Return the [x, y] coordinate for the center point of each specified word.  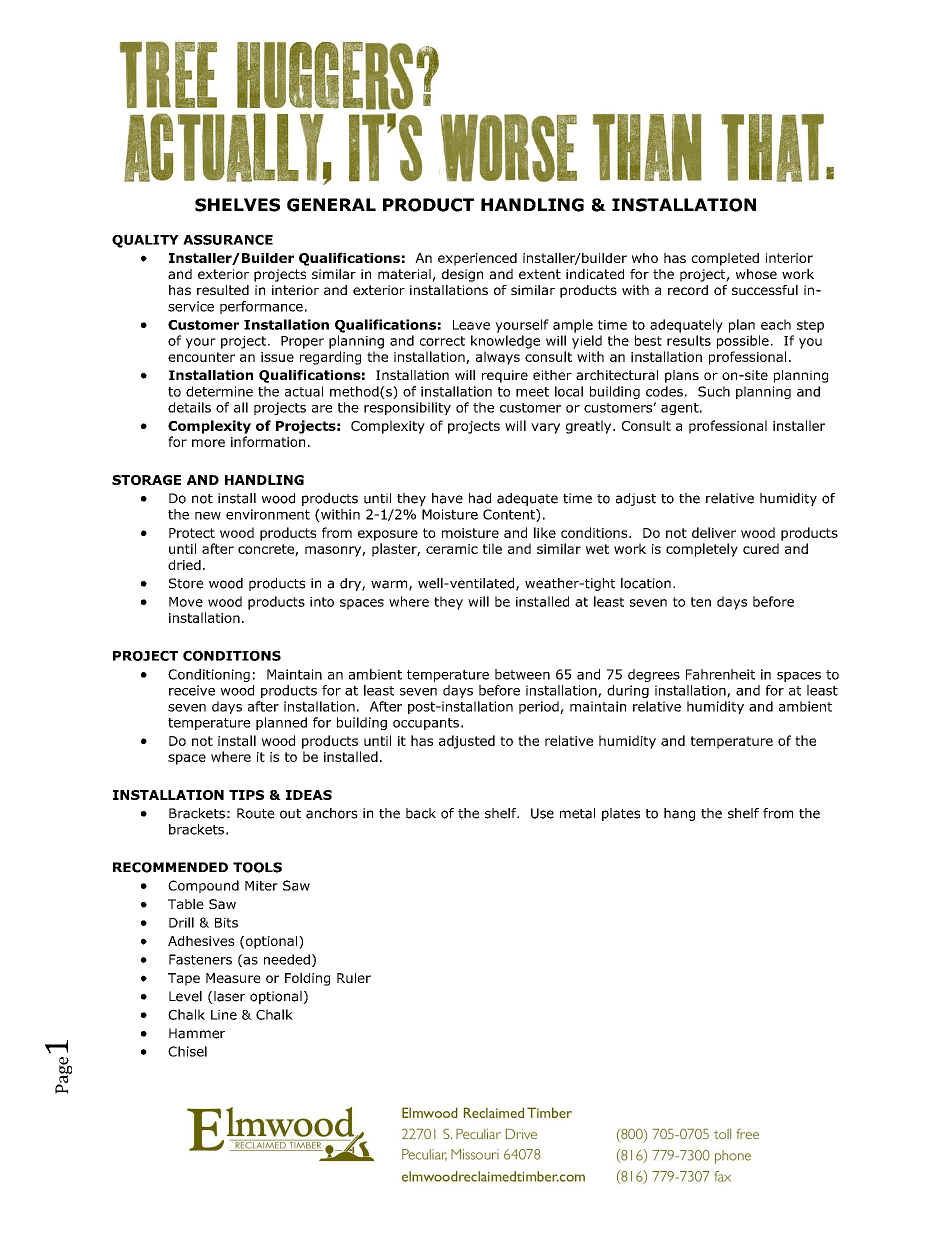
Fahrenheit [720, 674]
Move [186, 602]
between [522, 674]
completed [725, 259]
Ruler [354, 978]
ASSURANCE [228, 240]
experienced [477, 259]
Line [224, 1015]
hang [679, 814]
